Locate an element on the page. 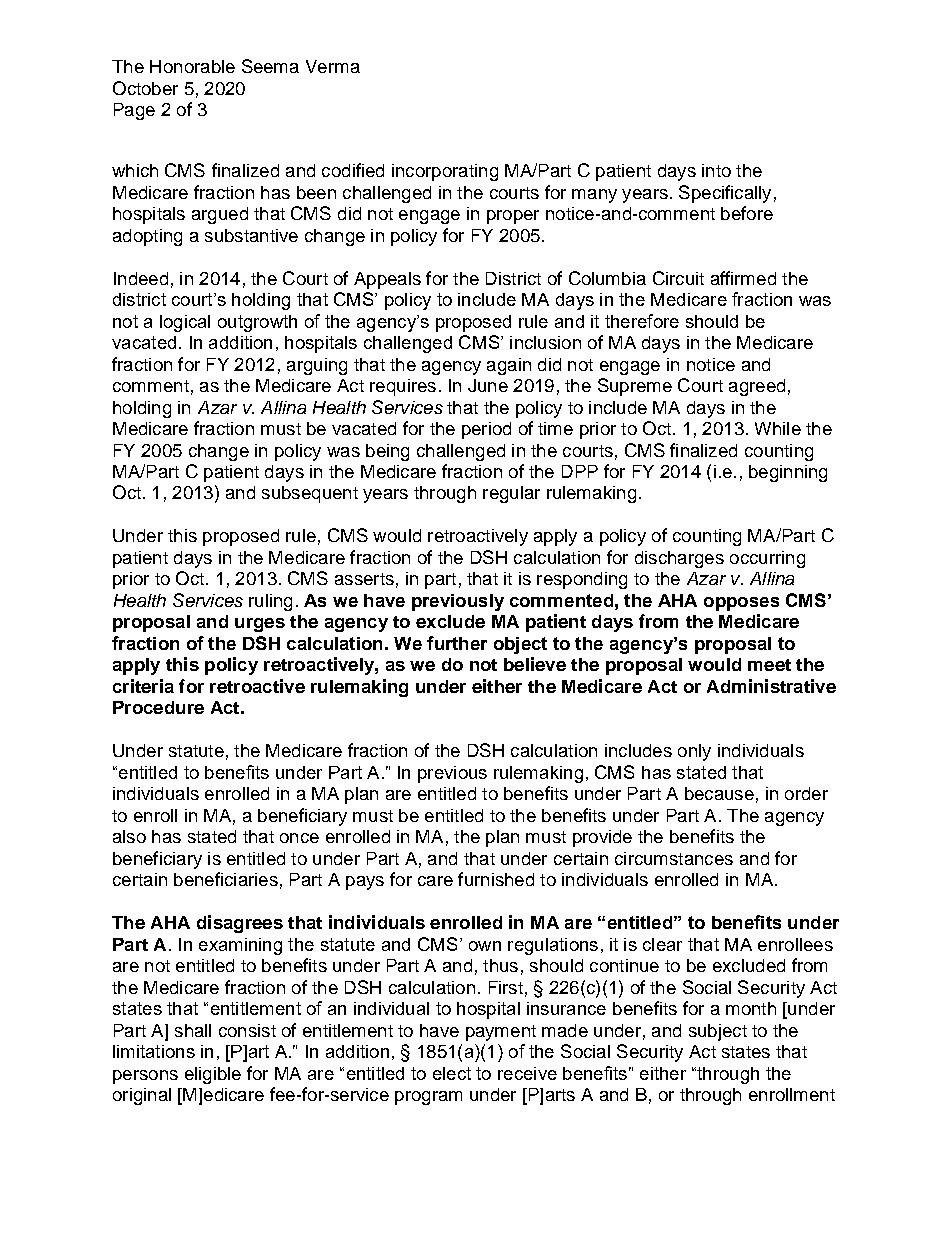  again is located at coordinates (509, 366).
